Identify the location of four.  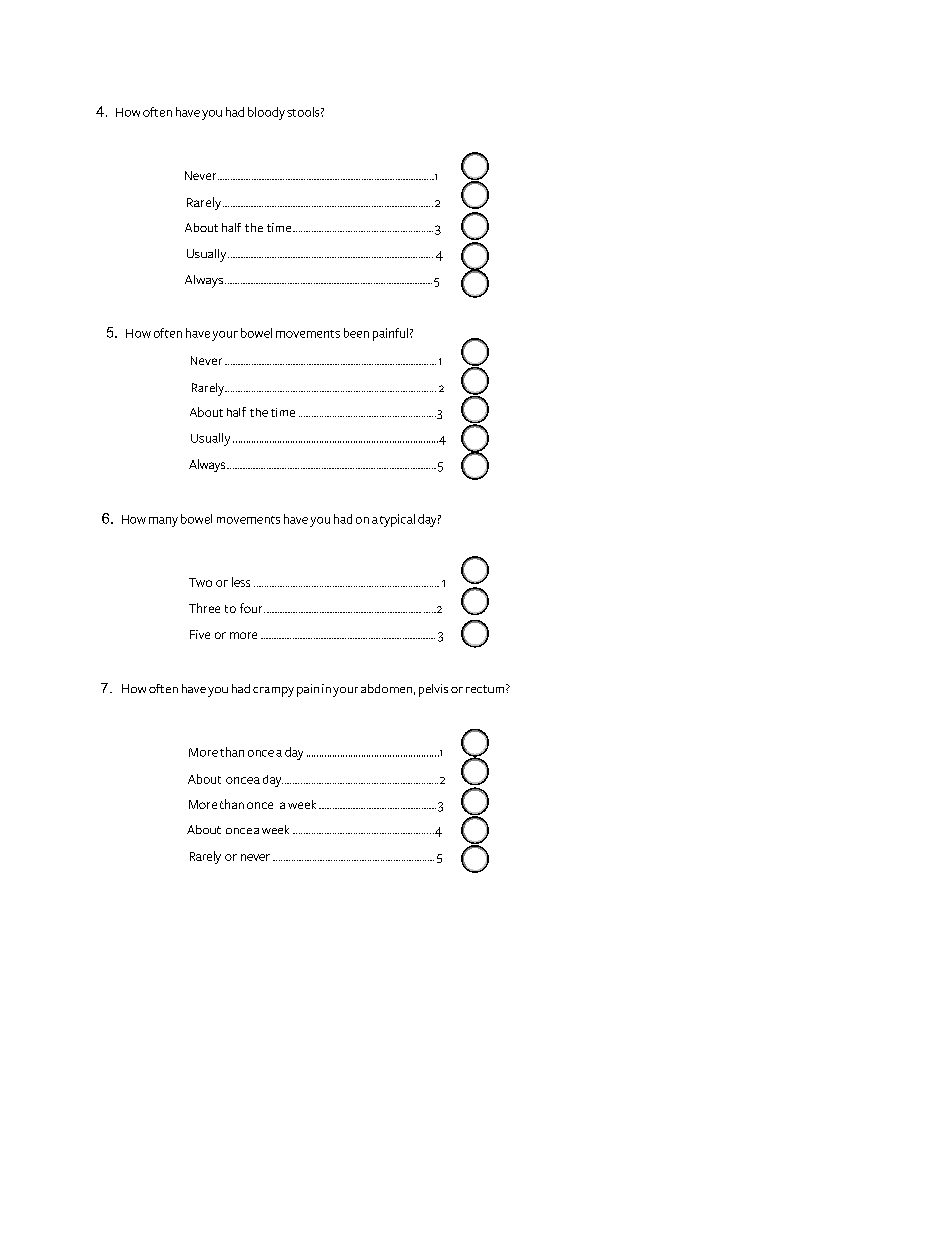
(252, 608).
